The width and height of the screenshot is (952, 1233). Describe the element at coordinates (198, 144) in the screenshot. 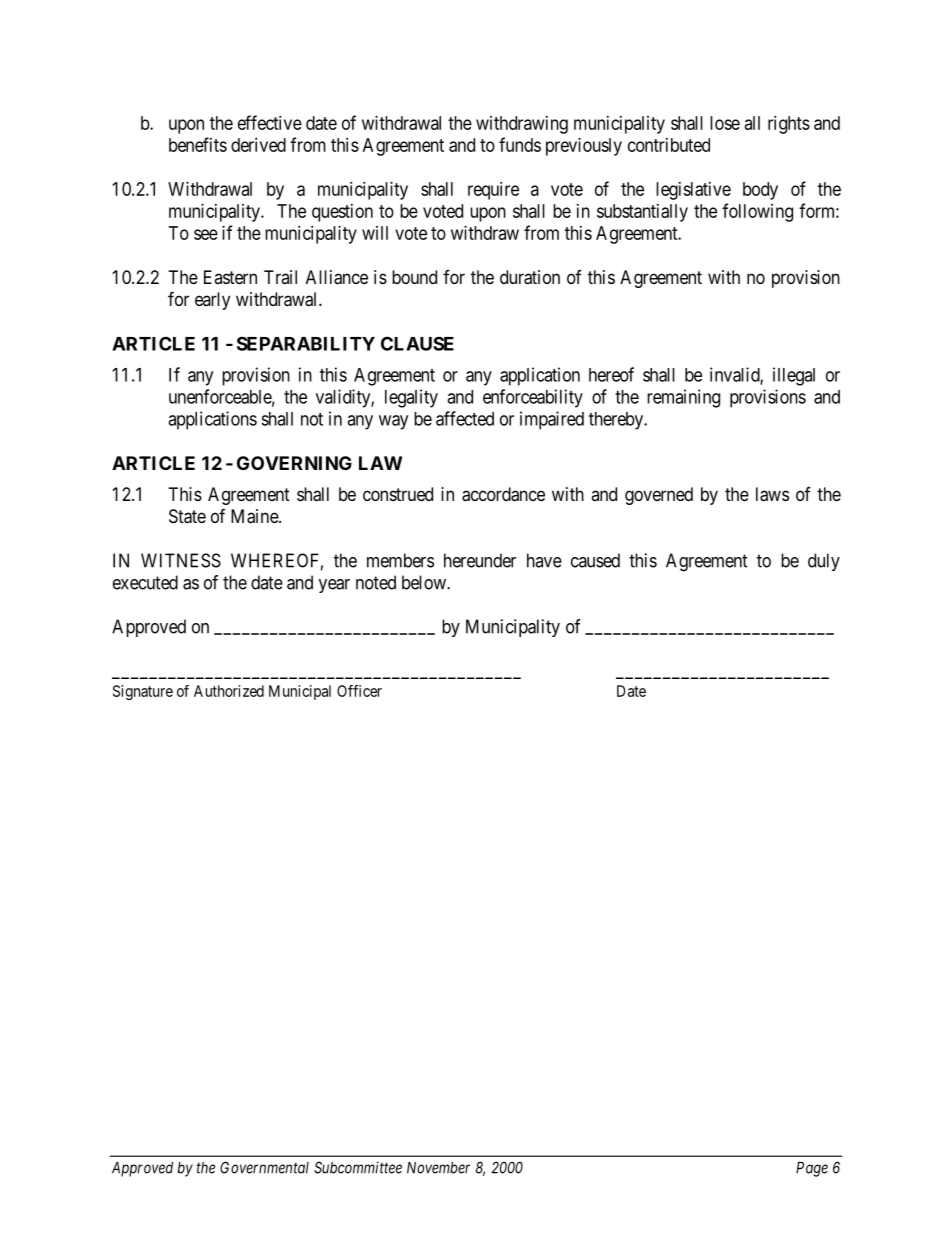

I see `benefits` at that location.
